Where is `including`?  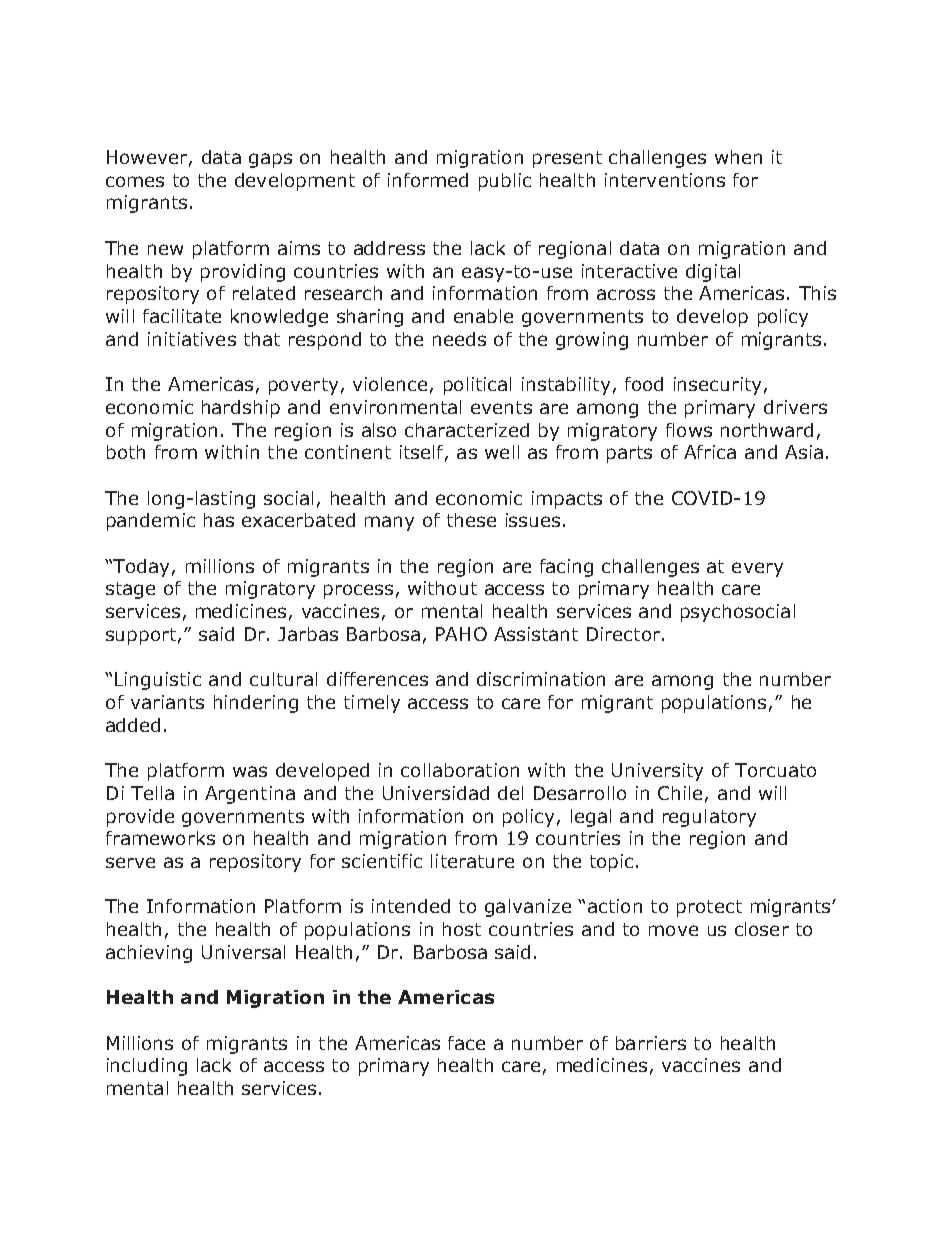 including is located at coordinates (147, 1067).
